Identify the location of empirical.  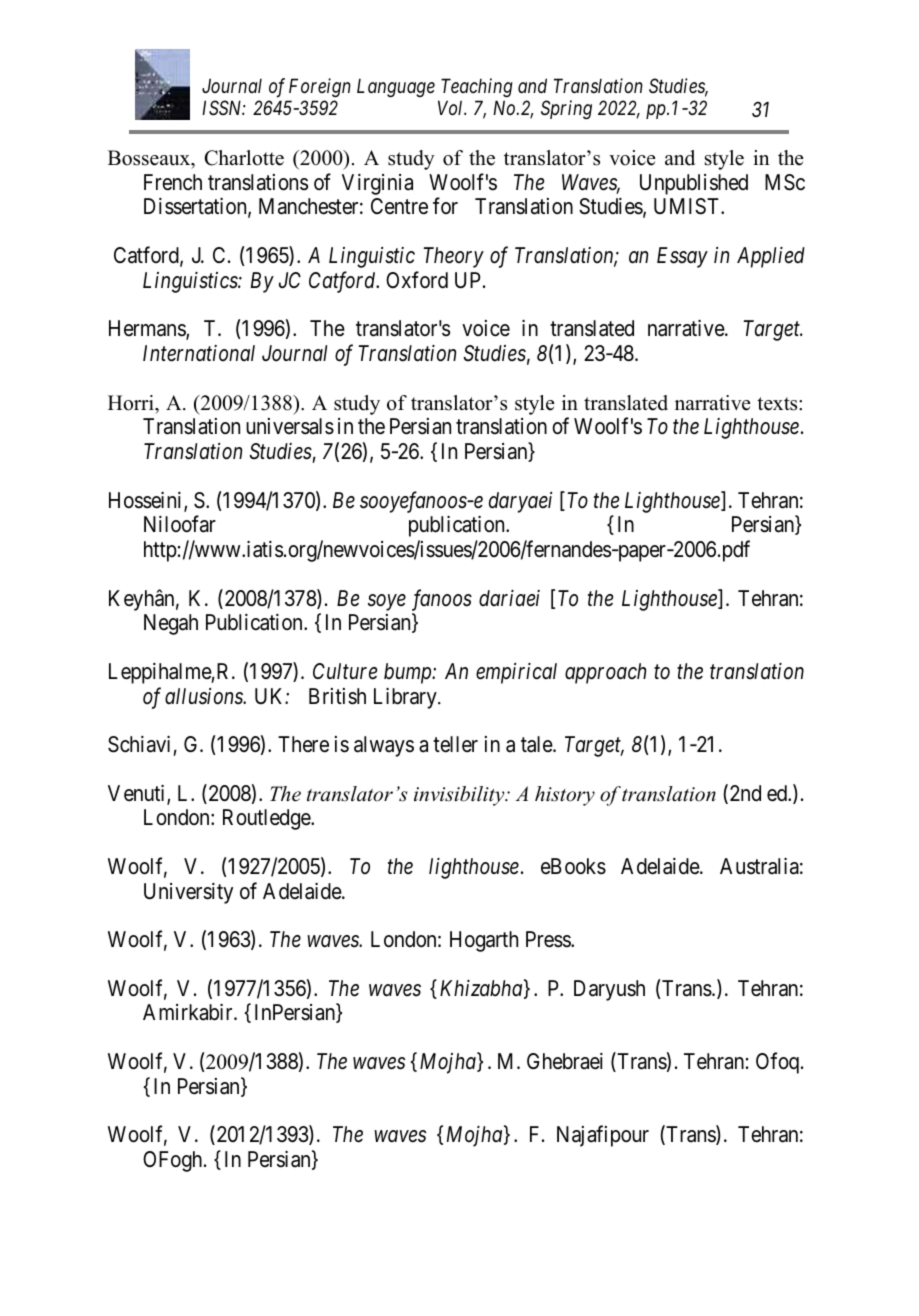
(516, 673).
